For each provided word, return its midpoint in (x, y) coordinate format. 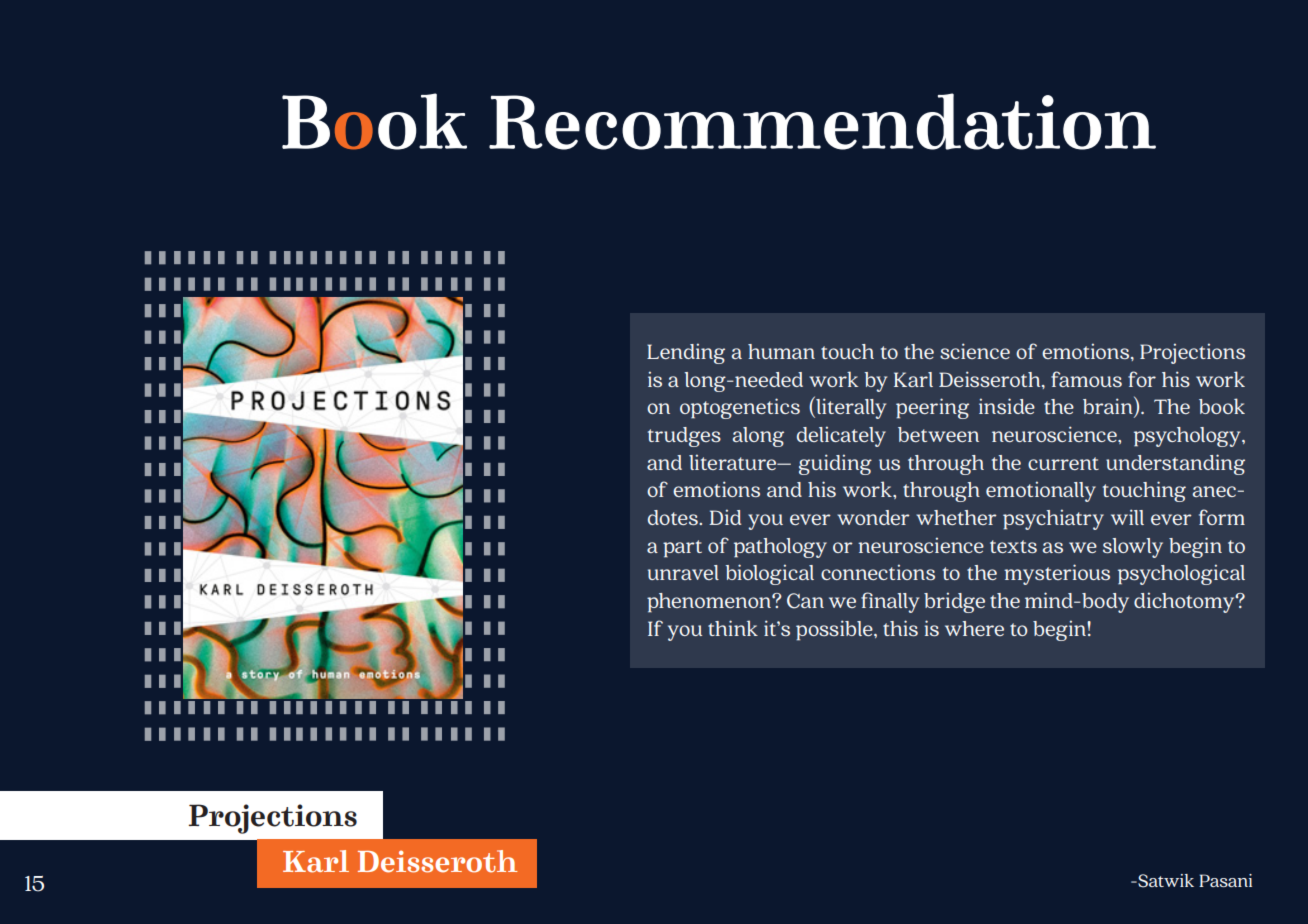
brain (1109, 406)
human (781, 351)
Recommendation (822, 121)
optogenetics (740, 408)
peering (932, 408)
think (733, 628)
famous (1086, 379)
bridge (954, 602)
